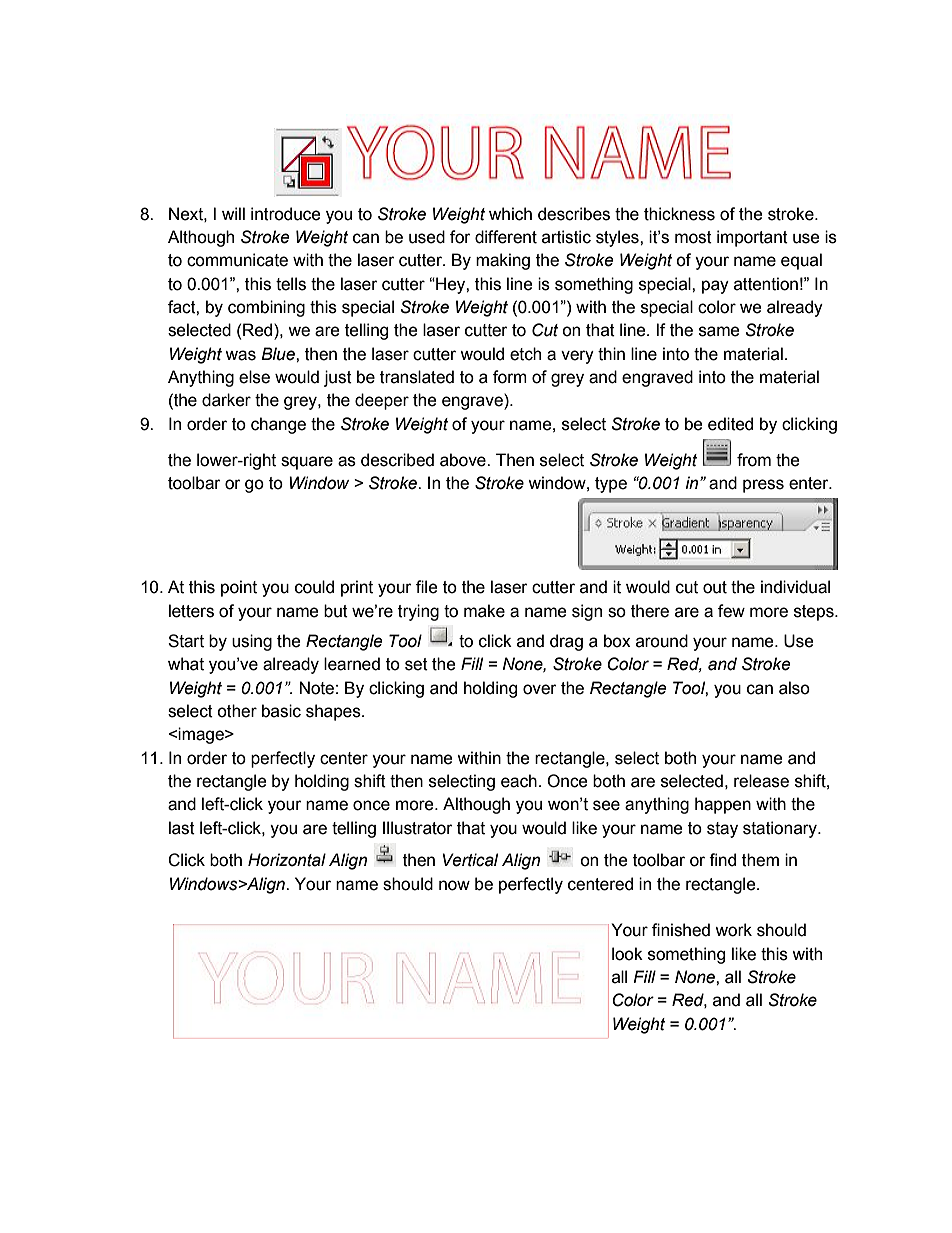 This screenshot has height=1233, width=952. Describe the element at coordinates (761, 781) in the screenshot. I see `release` at that location.
